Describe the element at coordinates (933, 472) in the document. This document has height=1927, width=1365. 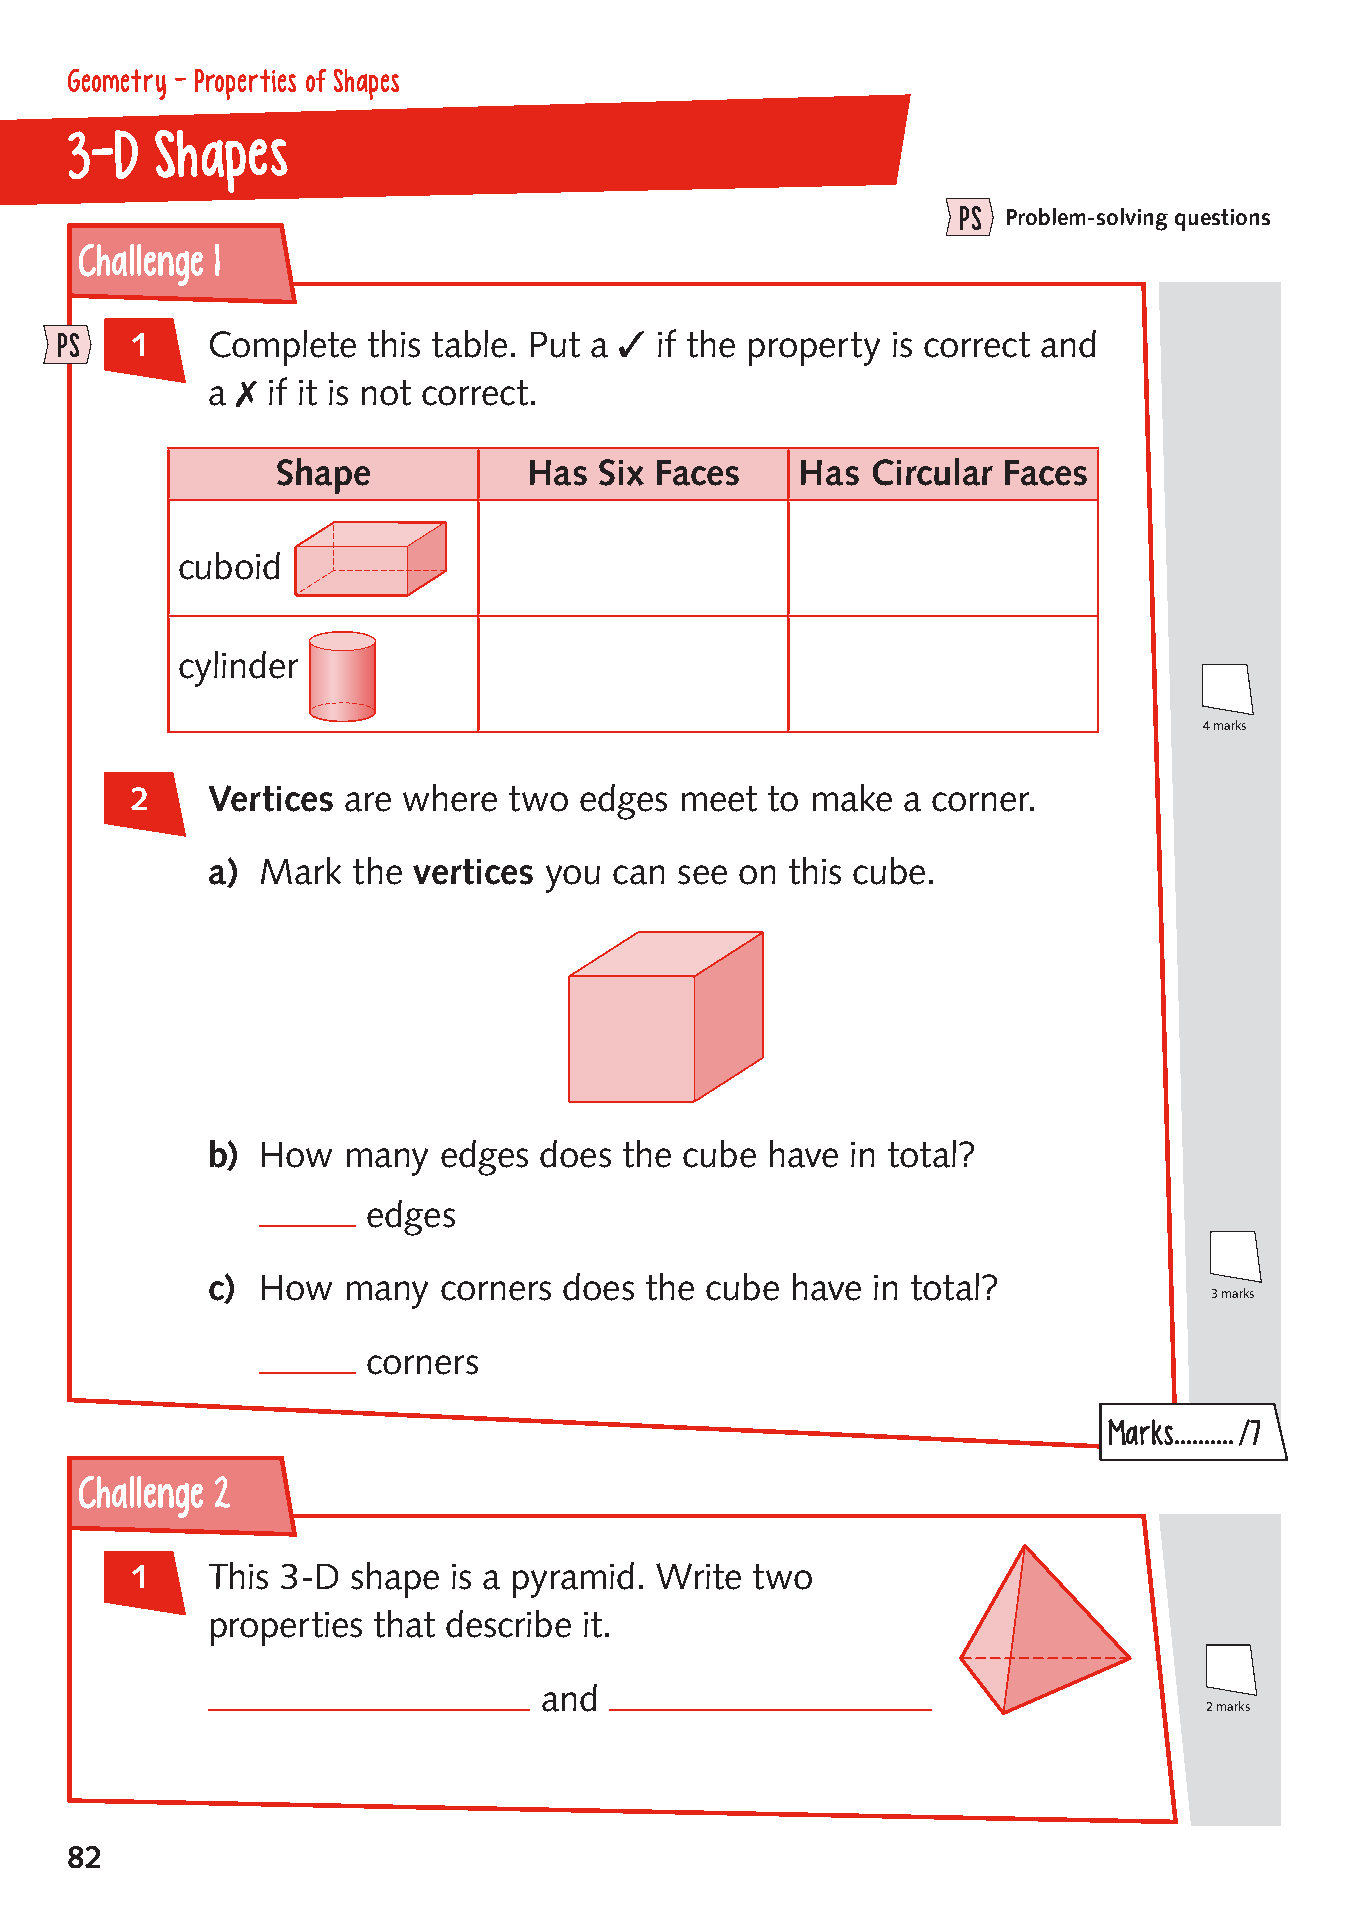
I see `Circular` at that location.
